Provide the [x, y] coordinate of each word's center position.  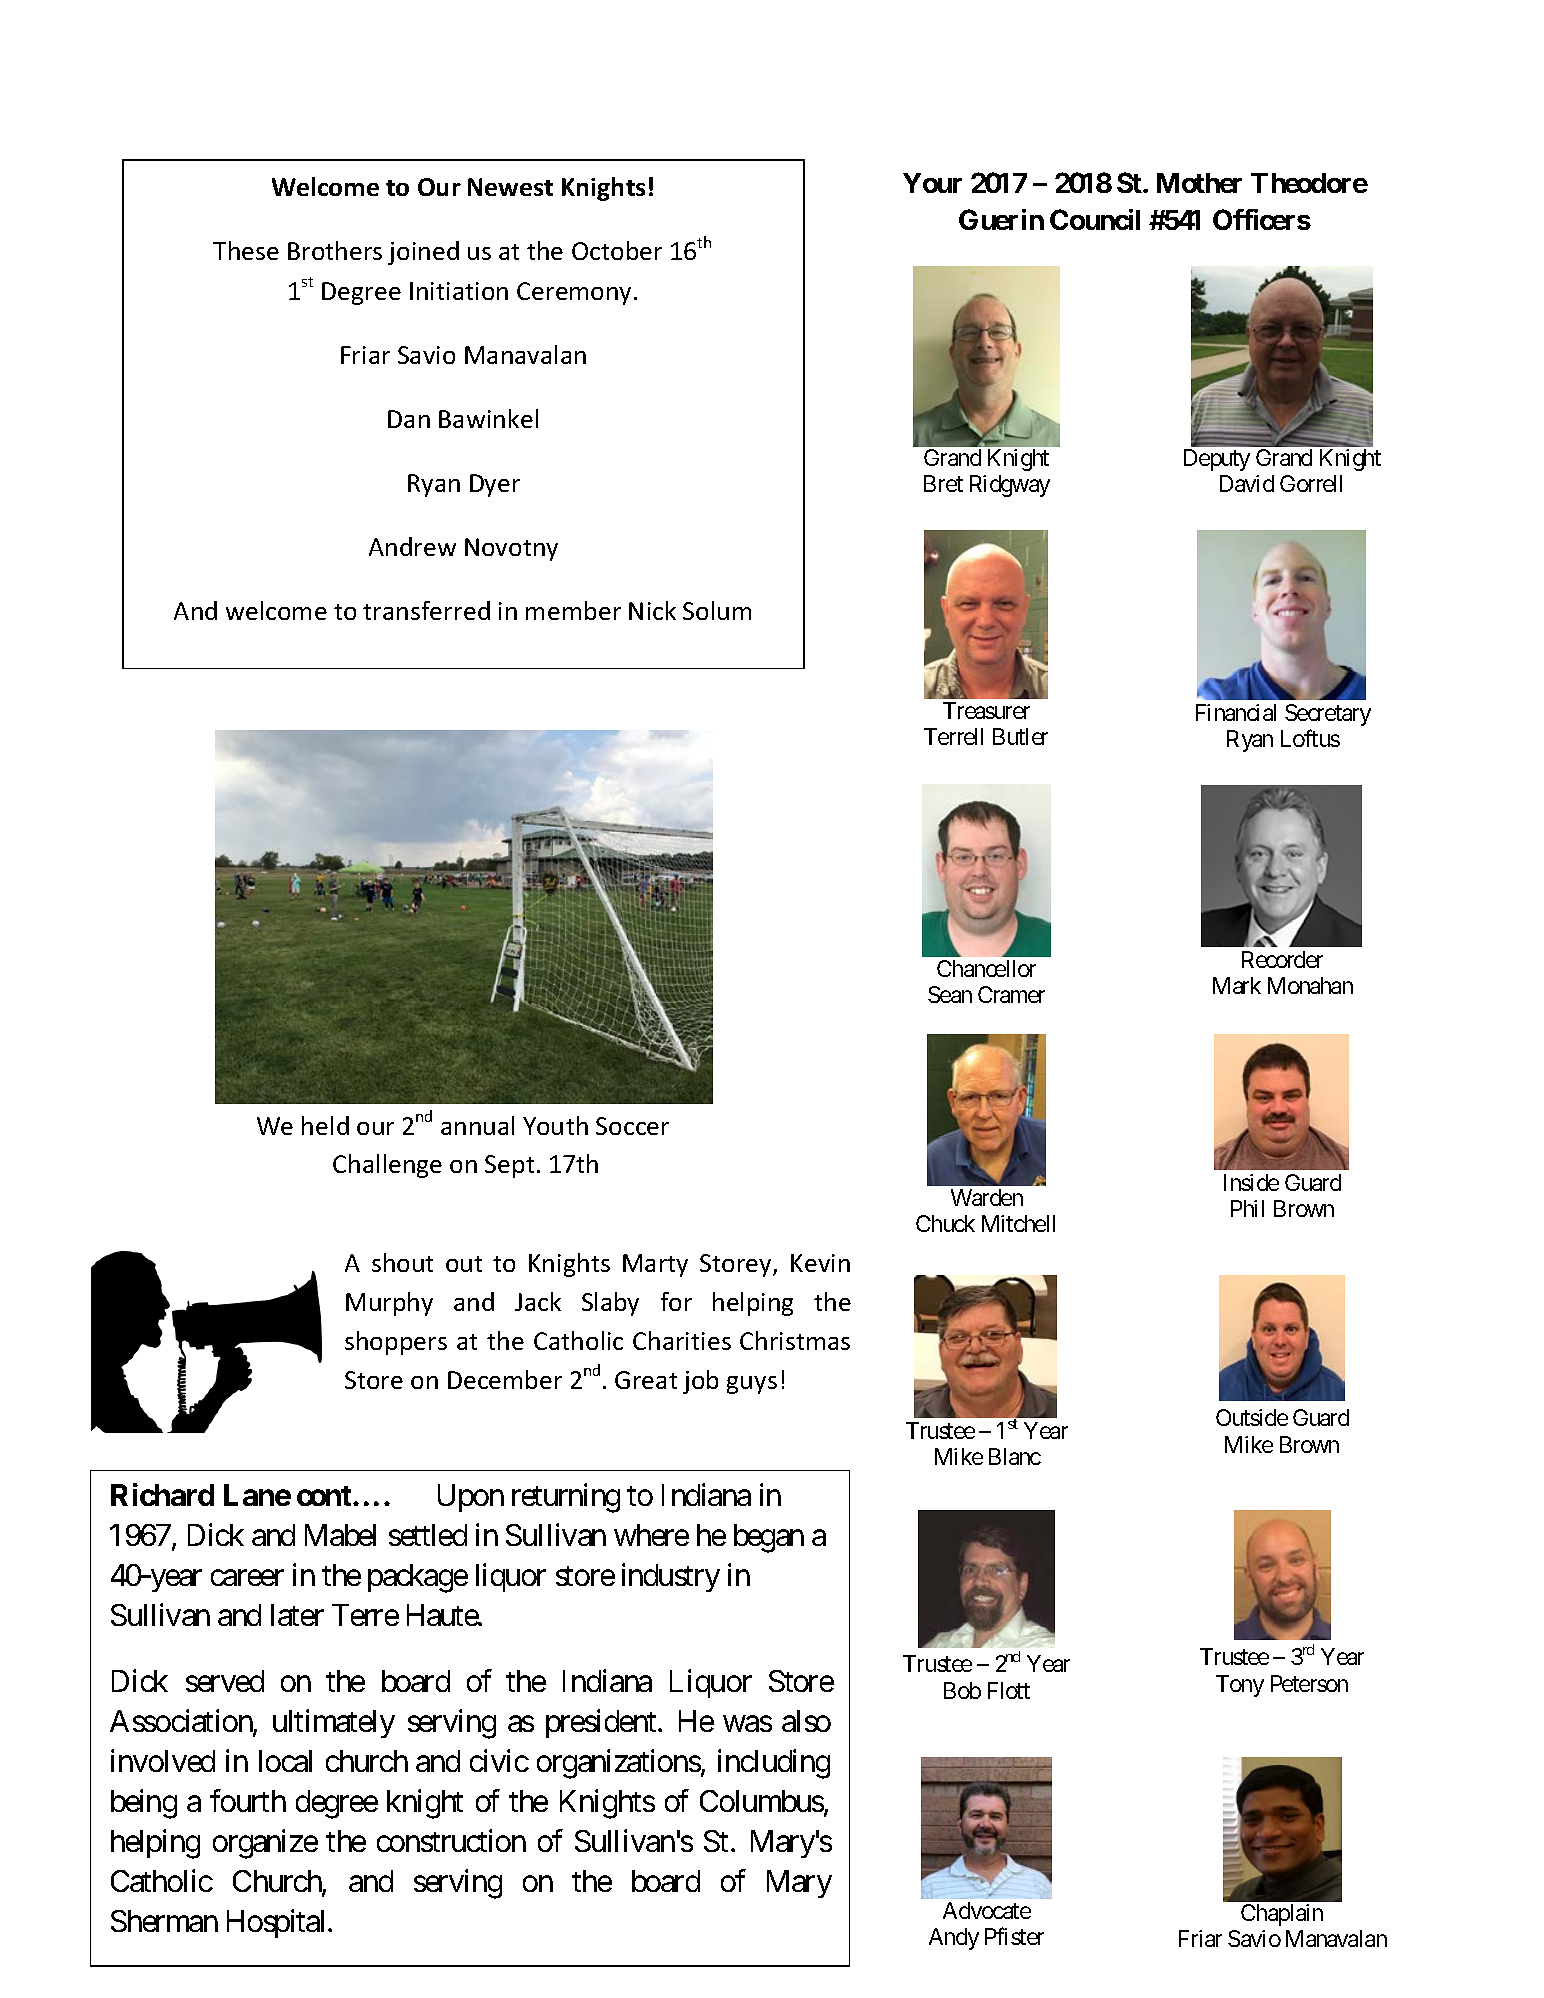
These [246, 250]
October [617, 250]
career [247, 1578]
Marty [655, 1265]
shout [402, 1262]
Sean [950, 994]
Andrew [412, 546]
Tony [1240, 1686]
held [325, 1125]
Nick [652, 610]
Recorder [1282, 959]
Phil [1247, 1208]
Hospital [278, 1923]
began [769, 1538]
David [1247, 483]
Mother [1199, 183]
